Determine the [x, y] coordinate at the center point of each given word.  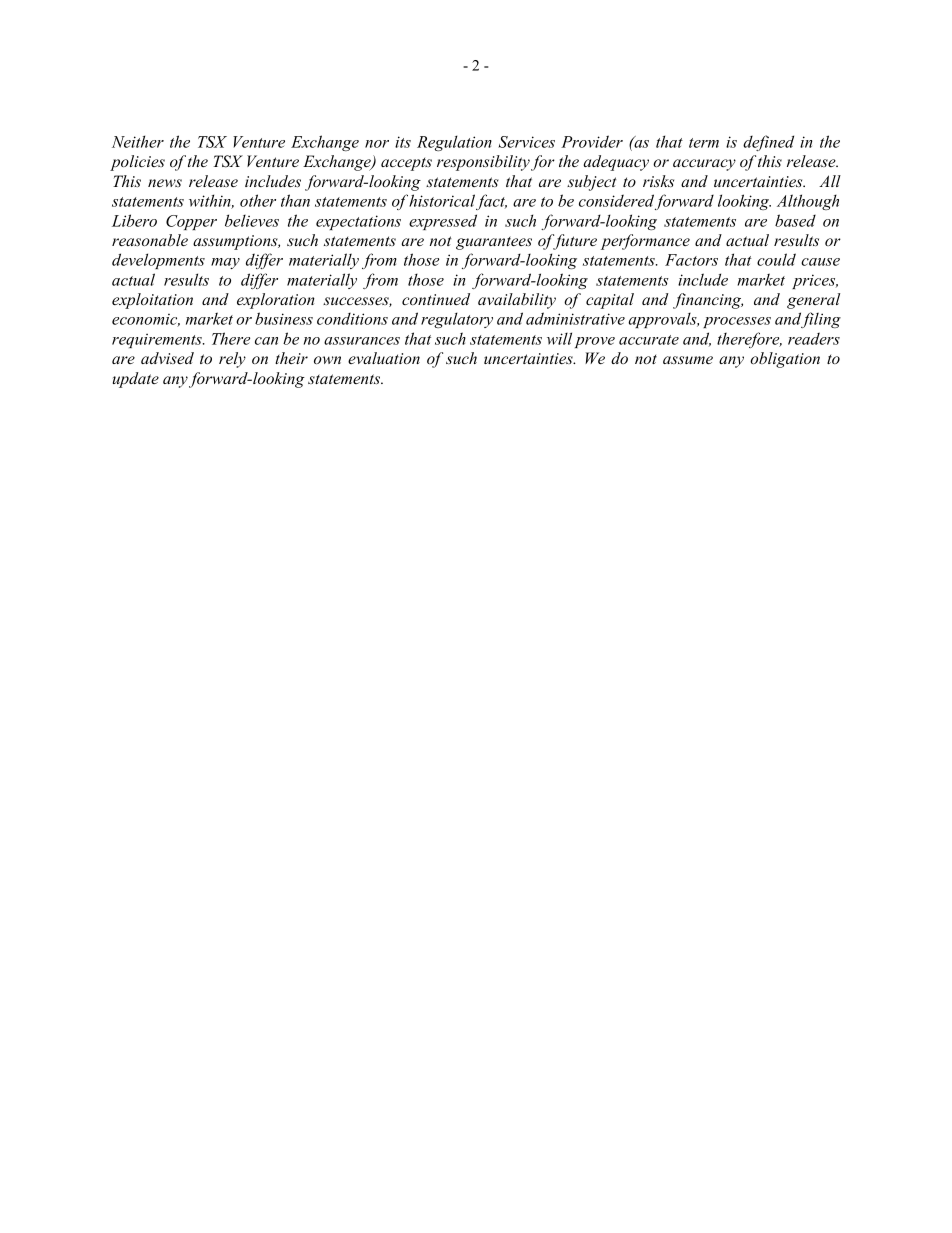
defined [768, 143]
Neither [138, 141]
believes [252, 220]
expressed [443, 222]
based [795, 220]
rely [232, 360]
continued [436, 299]
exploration [276, 301]
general [813, 301]
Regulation [454, 143]
